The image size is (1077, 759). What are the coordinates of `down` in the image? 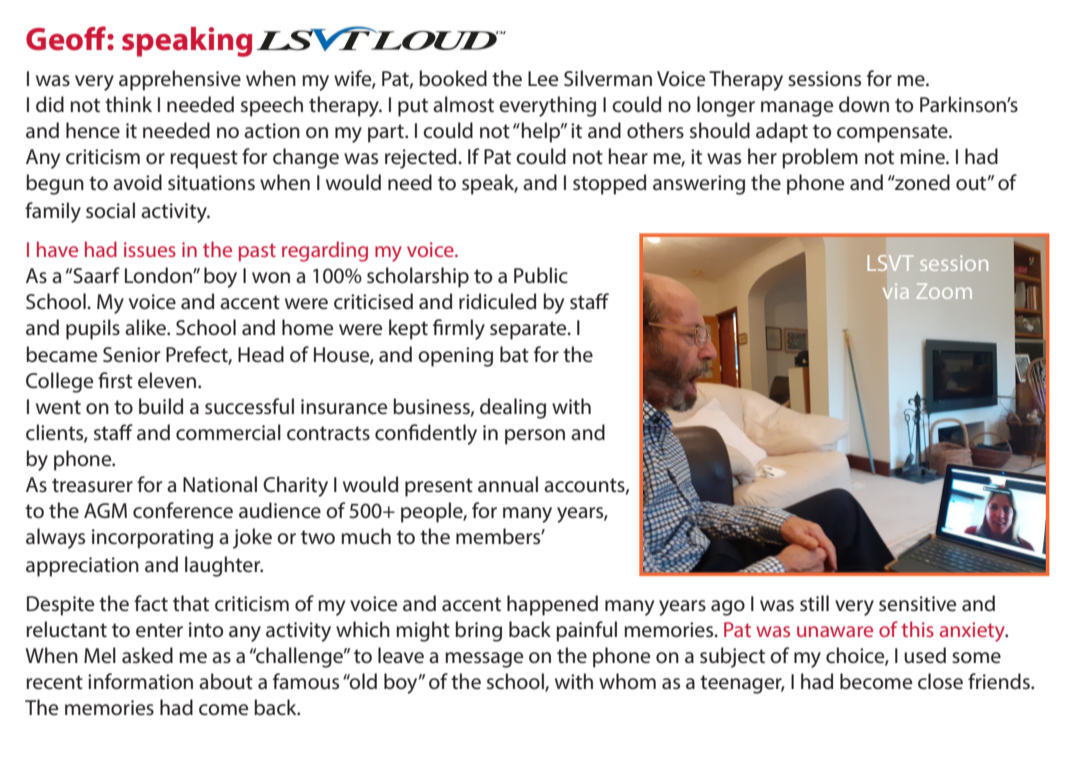 It's located at (864, 104).
